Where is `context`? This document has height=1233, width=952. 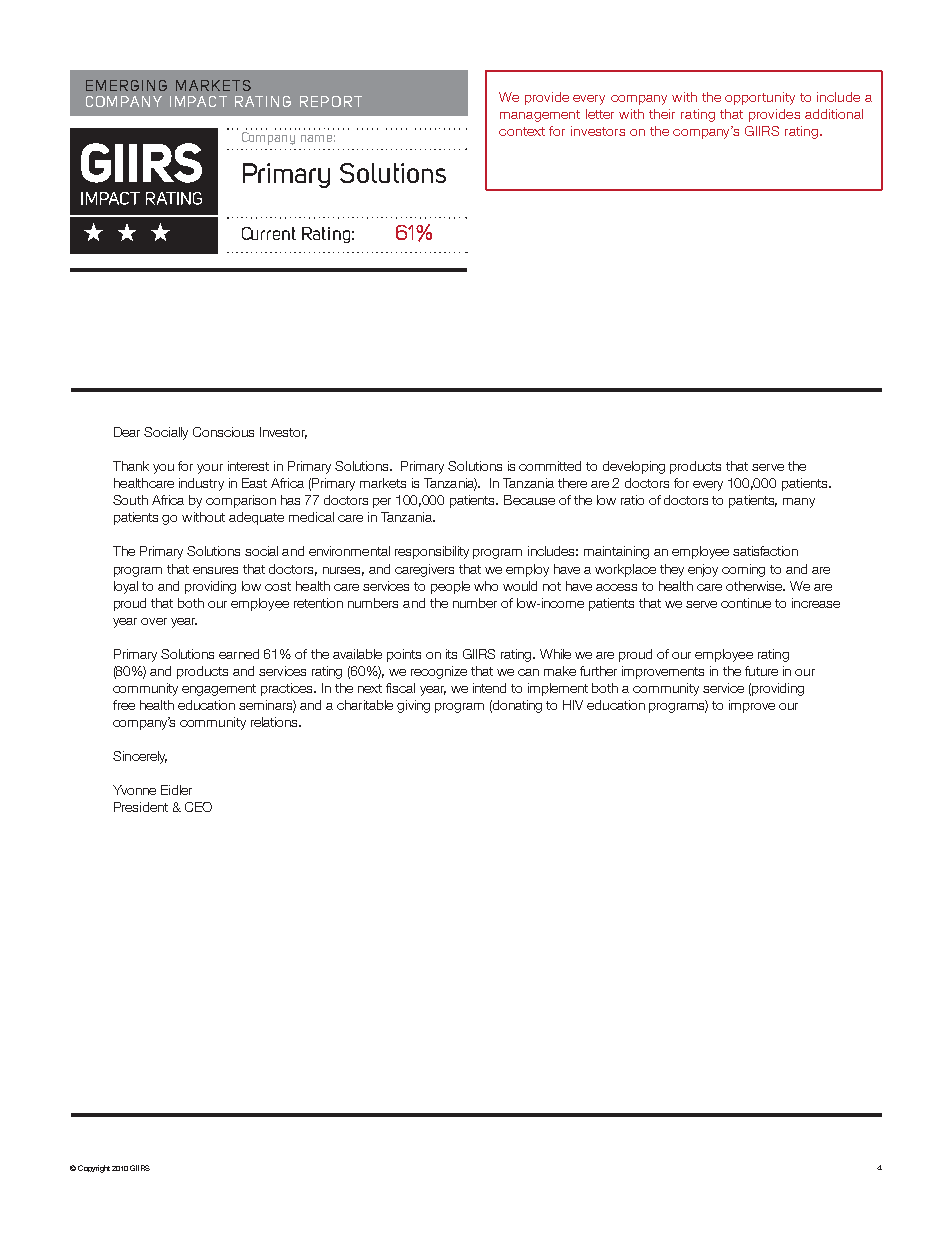 context is located at coordinates (522, 131).
